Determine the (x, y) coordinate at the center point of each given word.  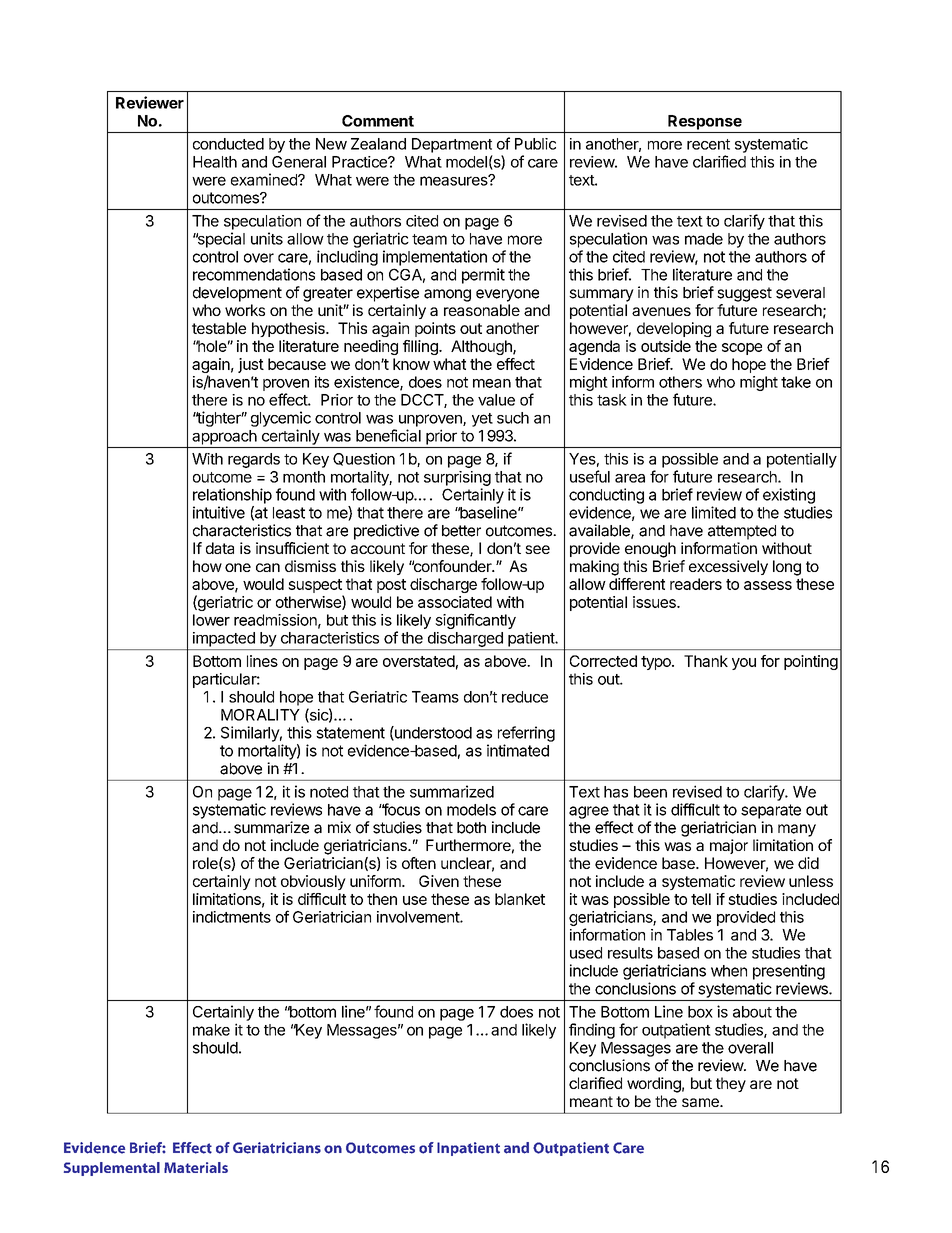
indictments (232, 917)
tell (701, 899)
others (680, 382)
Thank (706, 661)
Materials (196, 1167)
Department (452, 145)
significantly (475, 621)
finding (592, 1031)
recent (708, 144)
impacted (224, 639)
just (251, 365)
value (496, 400)
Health (215, 162)
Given (439, 881)
